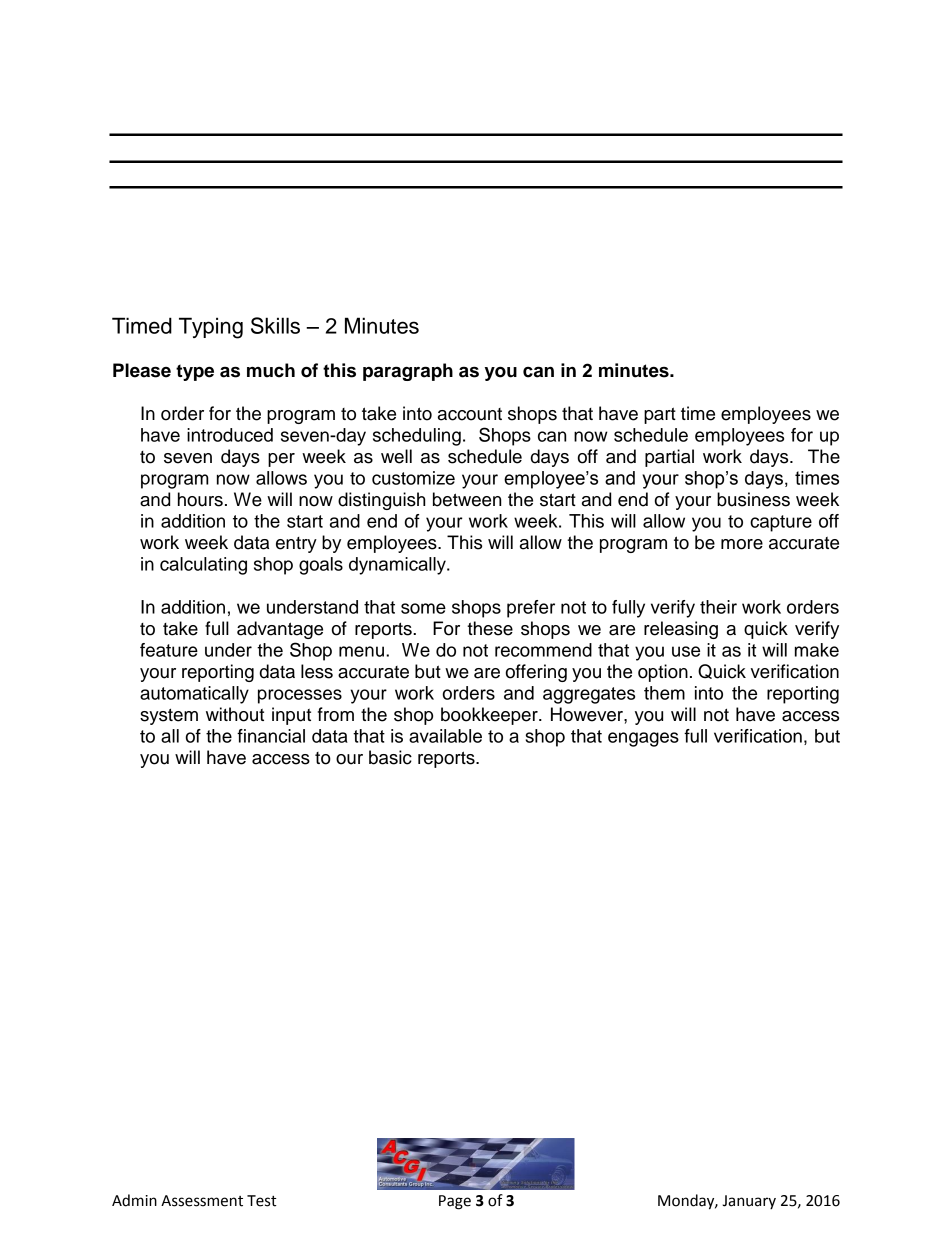  Describe the element at coordinates (203, 566) in the screenshot. I see `calculating` at that location.
